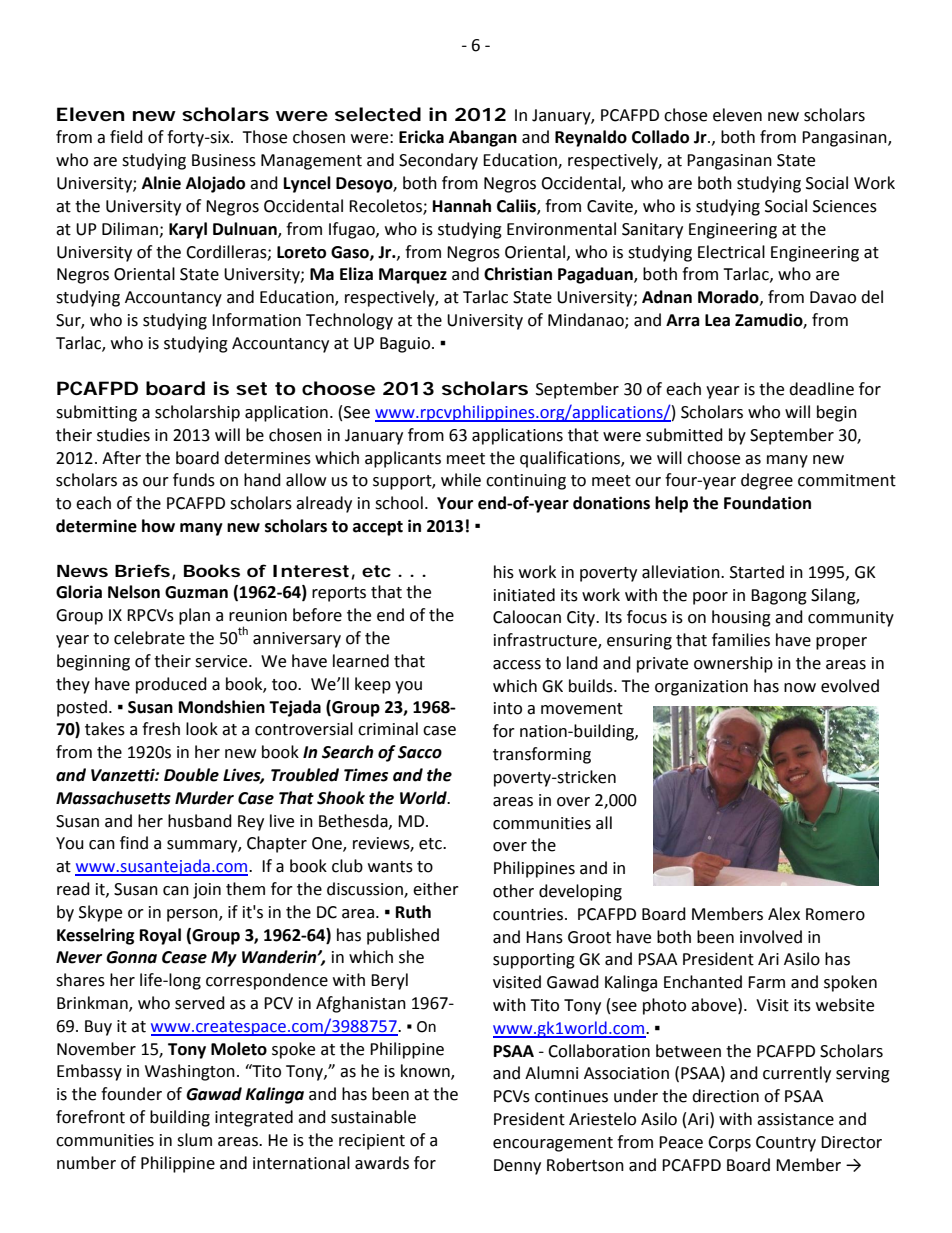 Image resolution: width=952 pixels, height=1233 pixels. I want to click on studies, so click(123, 435).
